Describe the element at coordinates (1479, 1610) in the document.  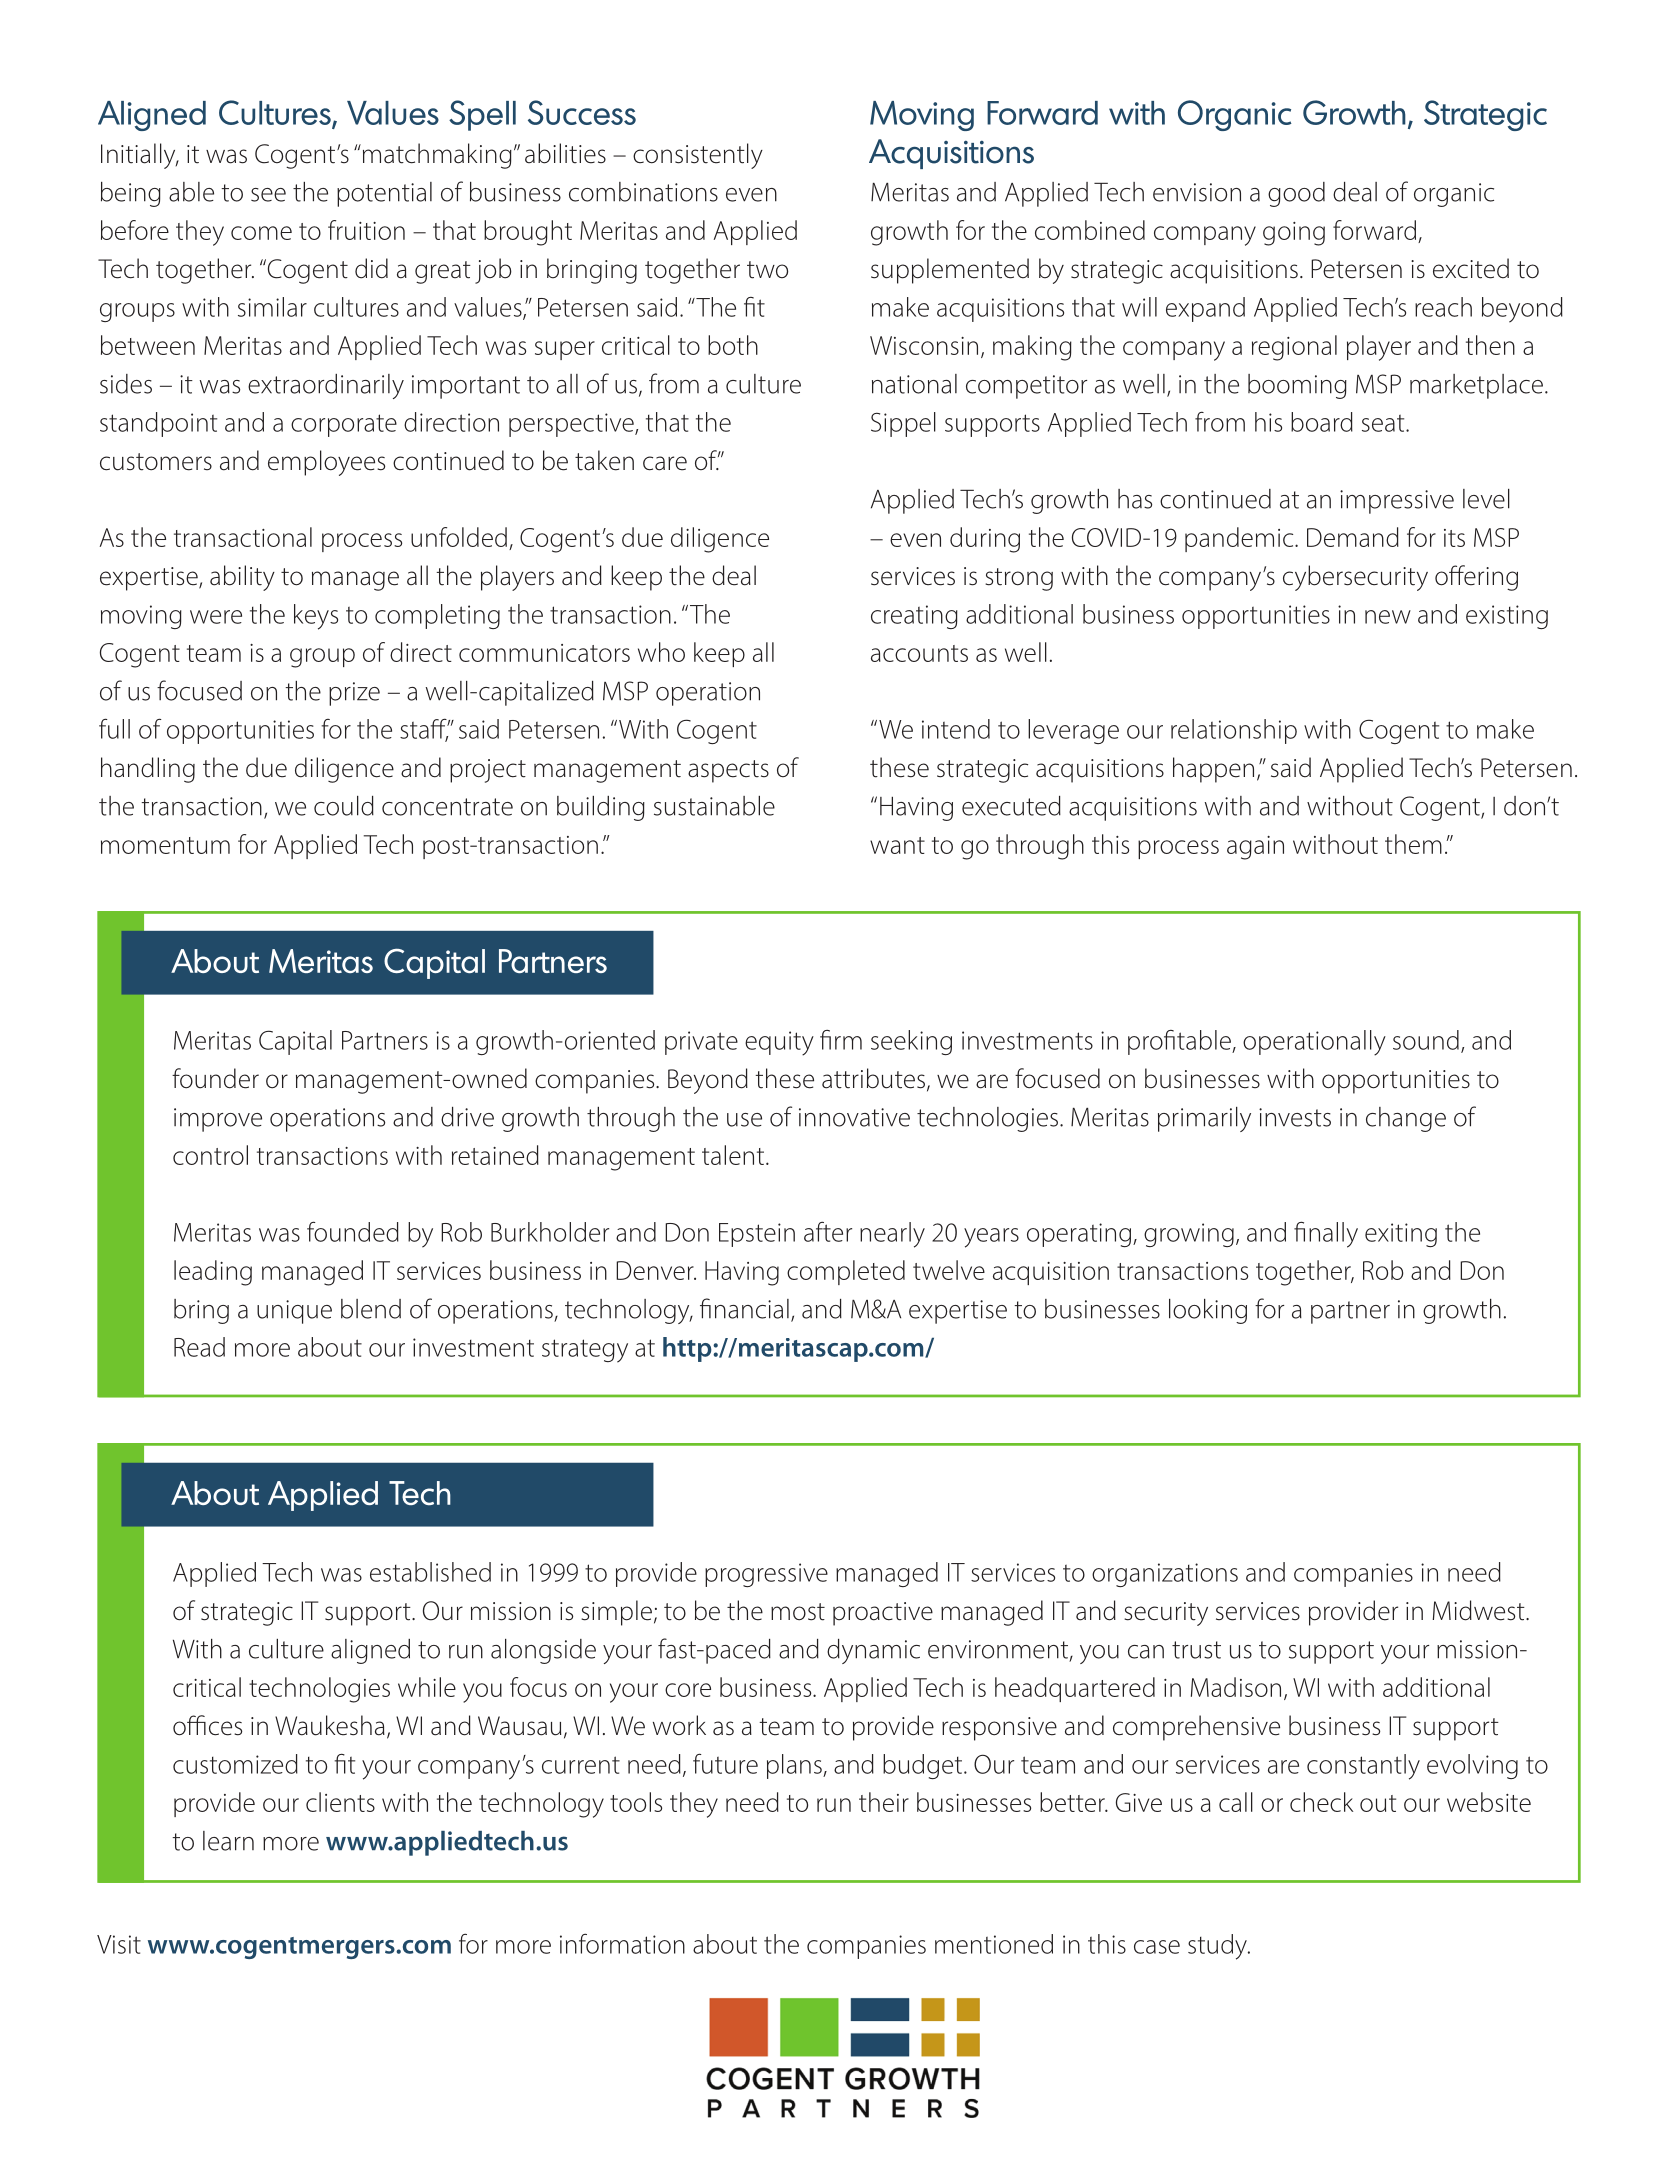
I see `Midwest` at that location.
